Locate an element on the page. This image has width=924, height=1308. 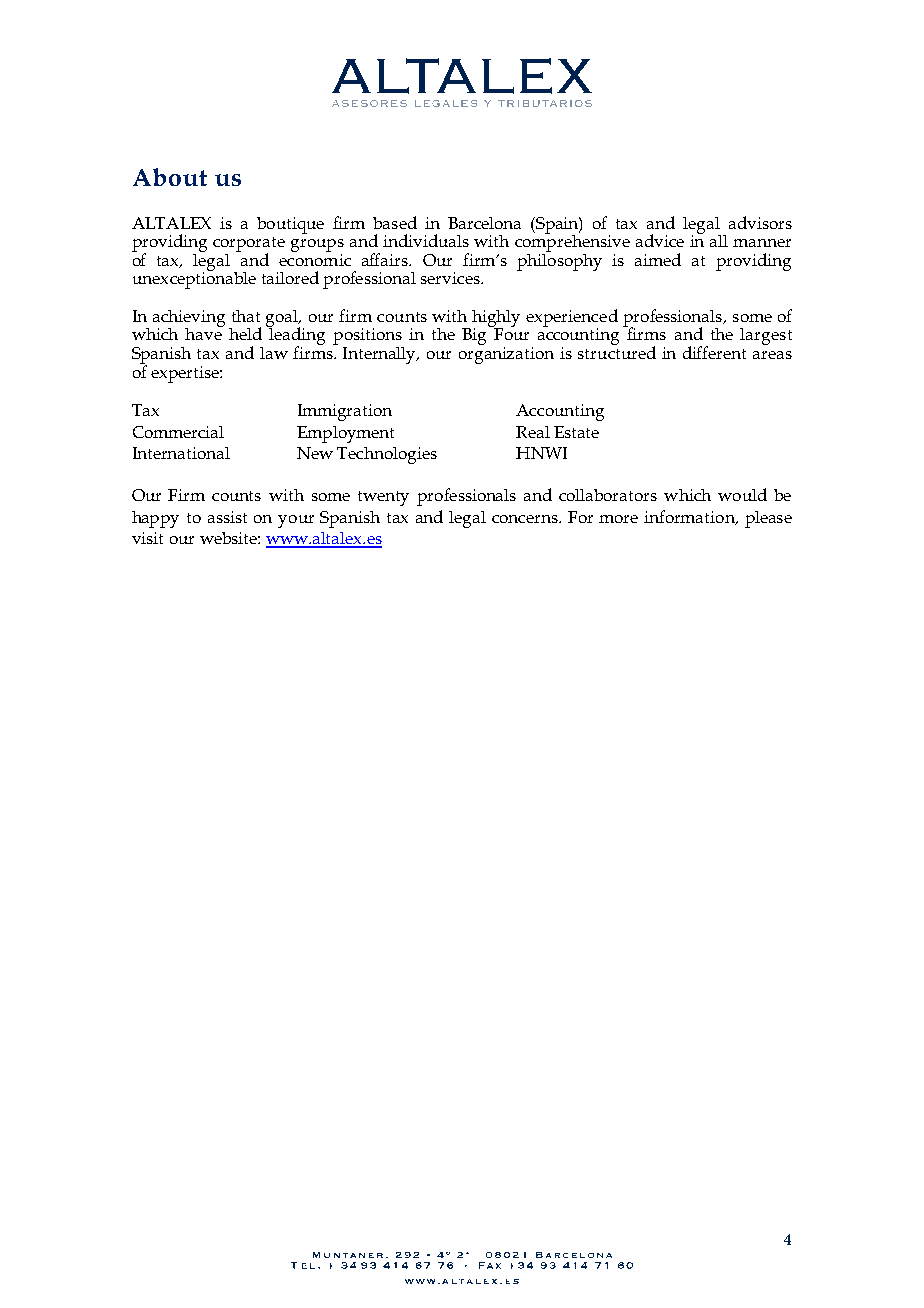
International is located at coordinates (181, 453).
